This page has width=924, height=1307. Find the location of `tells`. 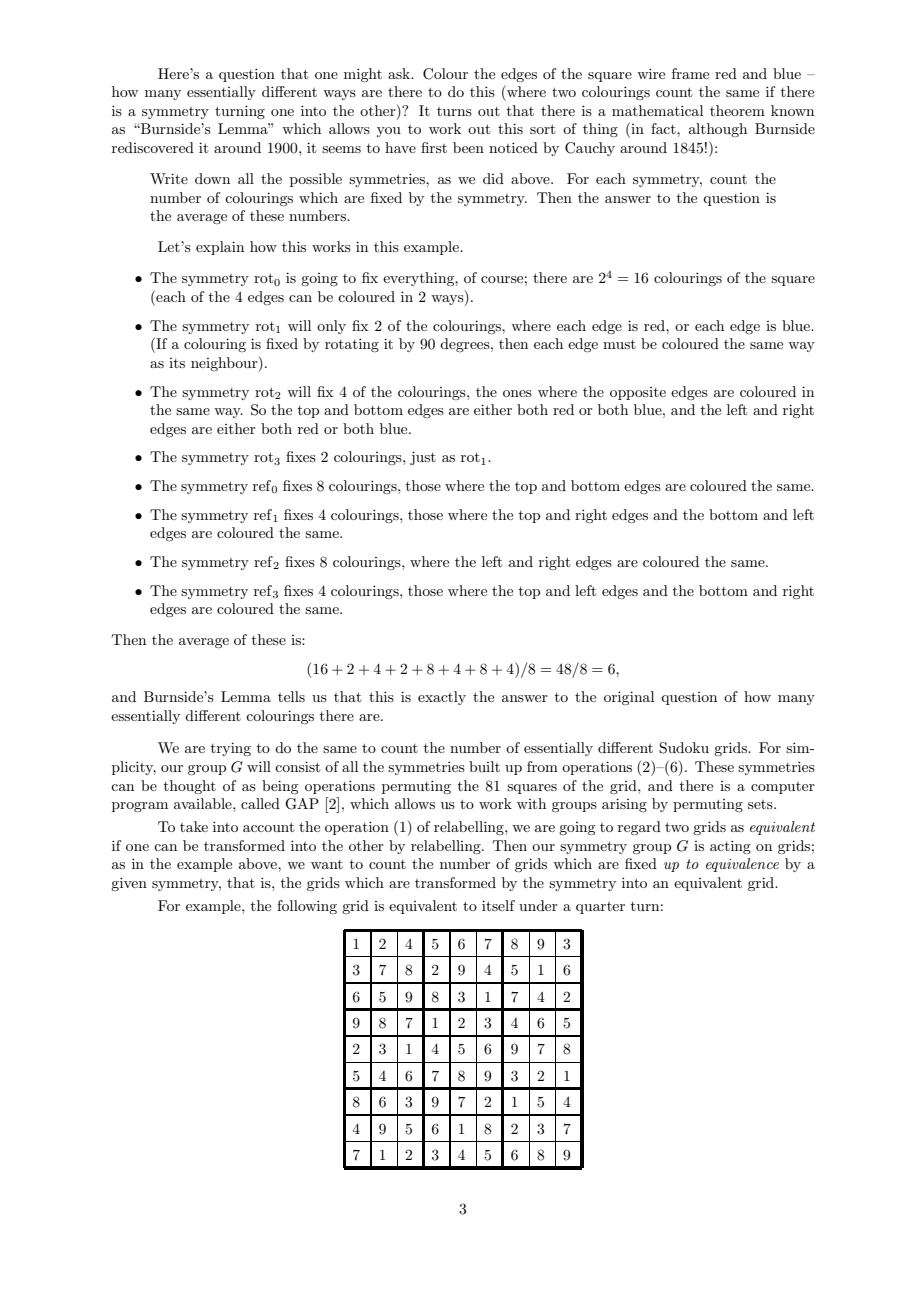

tells is located at coordinates (291, 696).
